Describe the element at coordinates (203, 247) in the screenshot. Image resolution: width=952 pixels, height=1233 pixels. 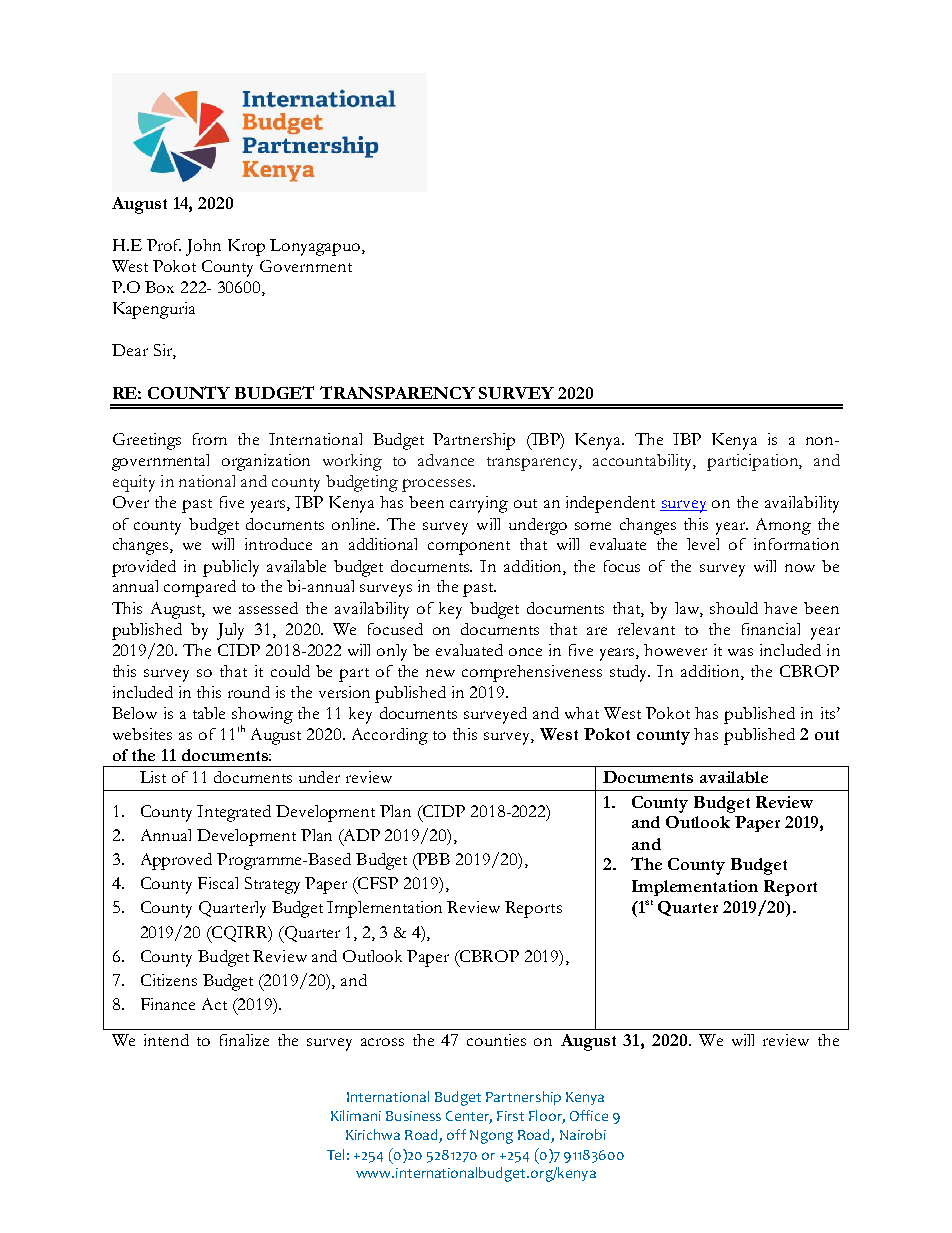
I see `John` at that location.
